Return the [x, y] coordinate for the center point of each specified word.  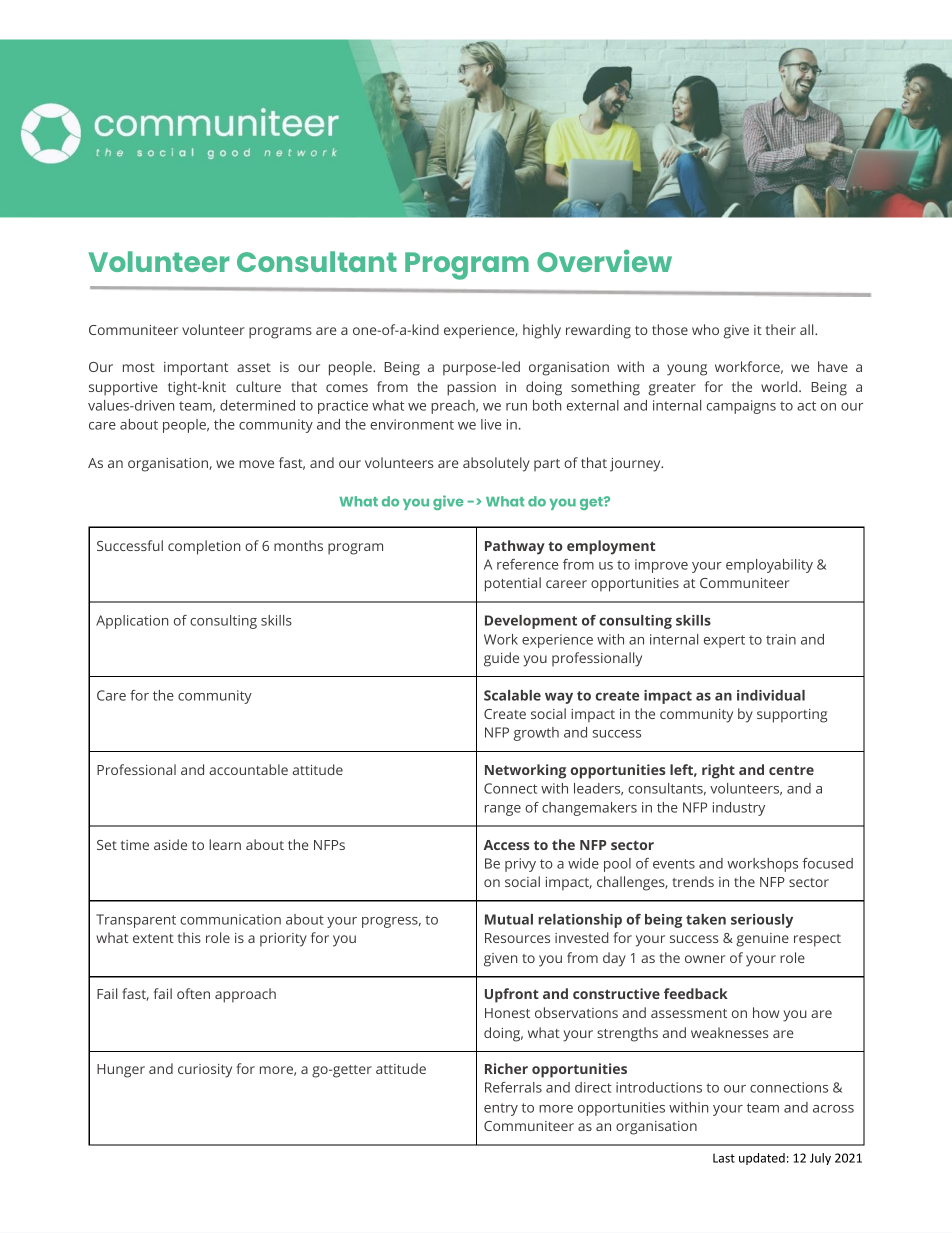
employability [769, 566]
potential [513, 584]
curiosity [205, 1071]
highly [542, 331]
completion [204, 547]
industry [739, 809]
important [196, 369]
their [781, 329]
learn [225, 844]
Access [507, 845]
